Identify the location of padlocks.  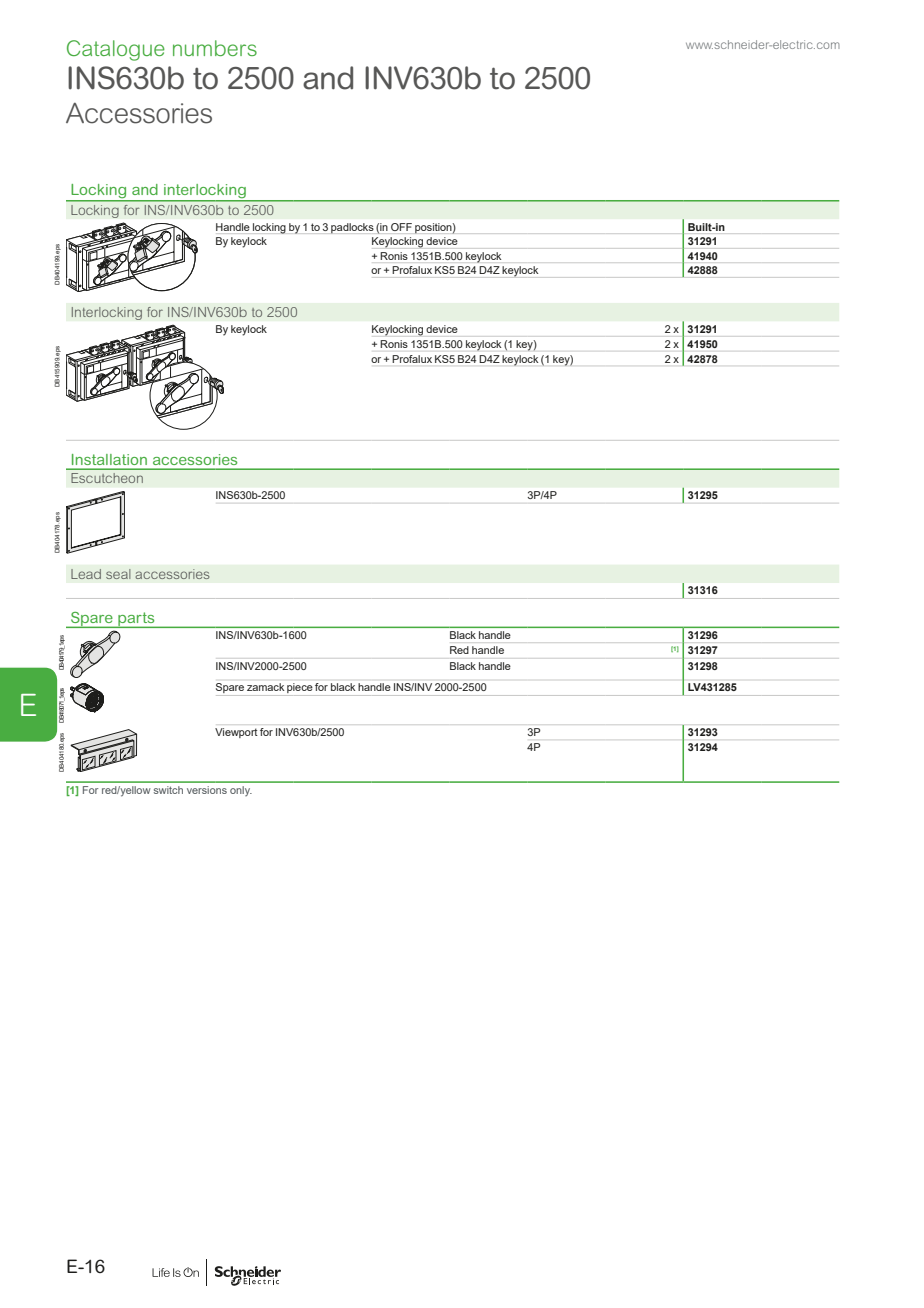
(352, 228).
